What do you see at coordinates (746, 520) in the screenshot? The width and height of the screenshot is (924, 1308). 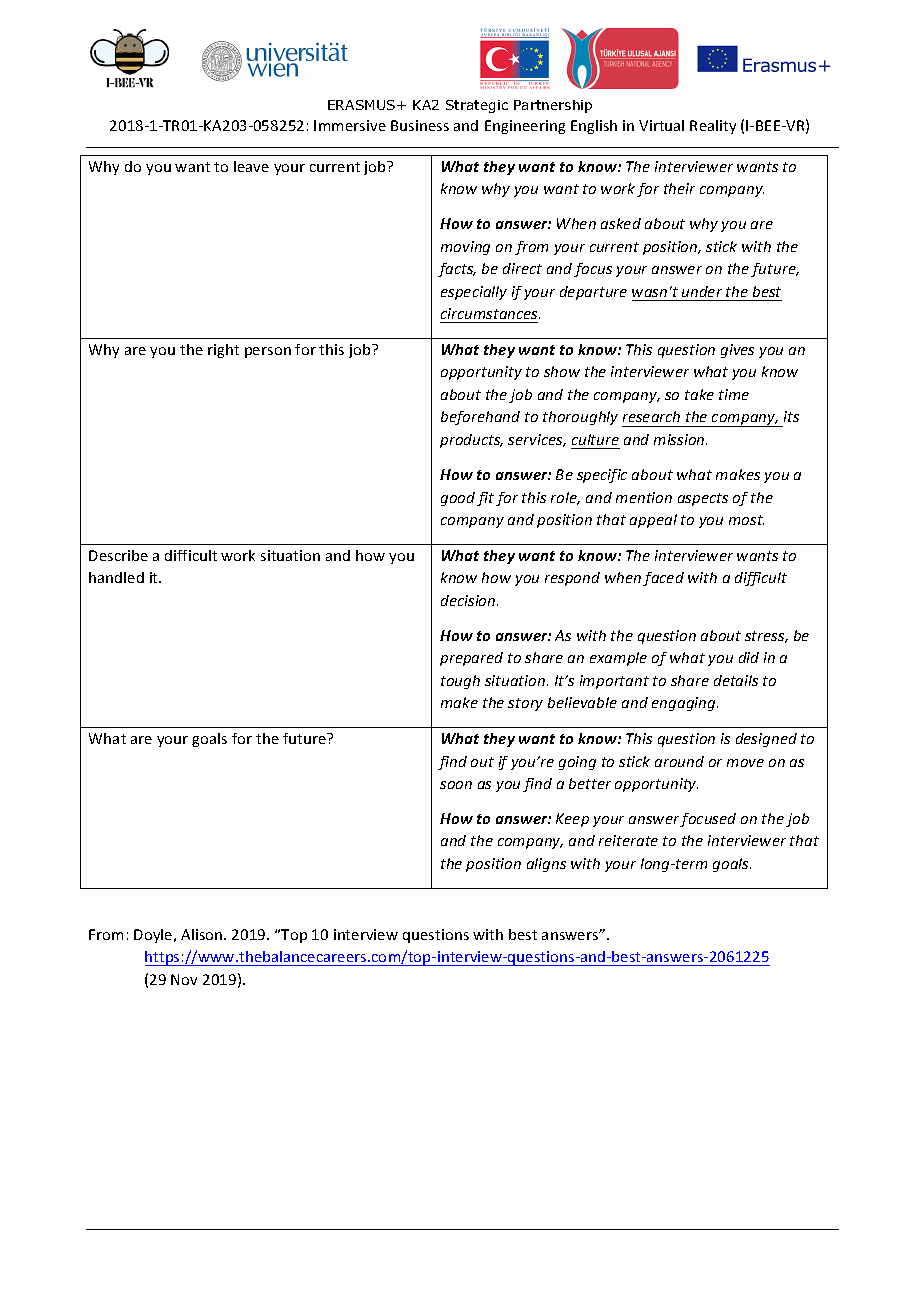 I see `most` at bounding box center [746, 520].
